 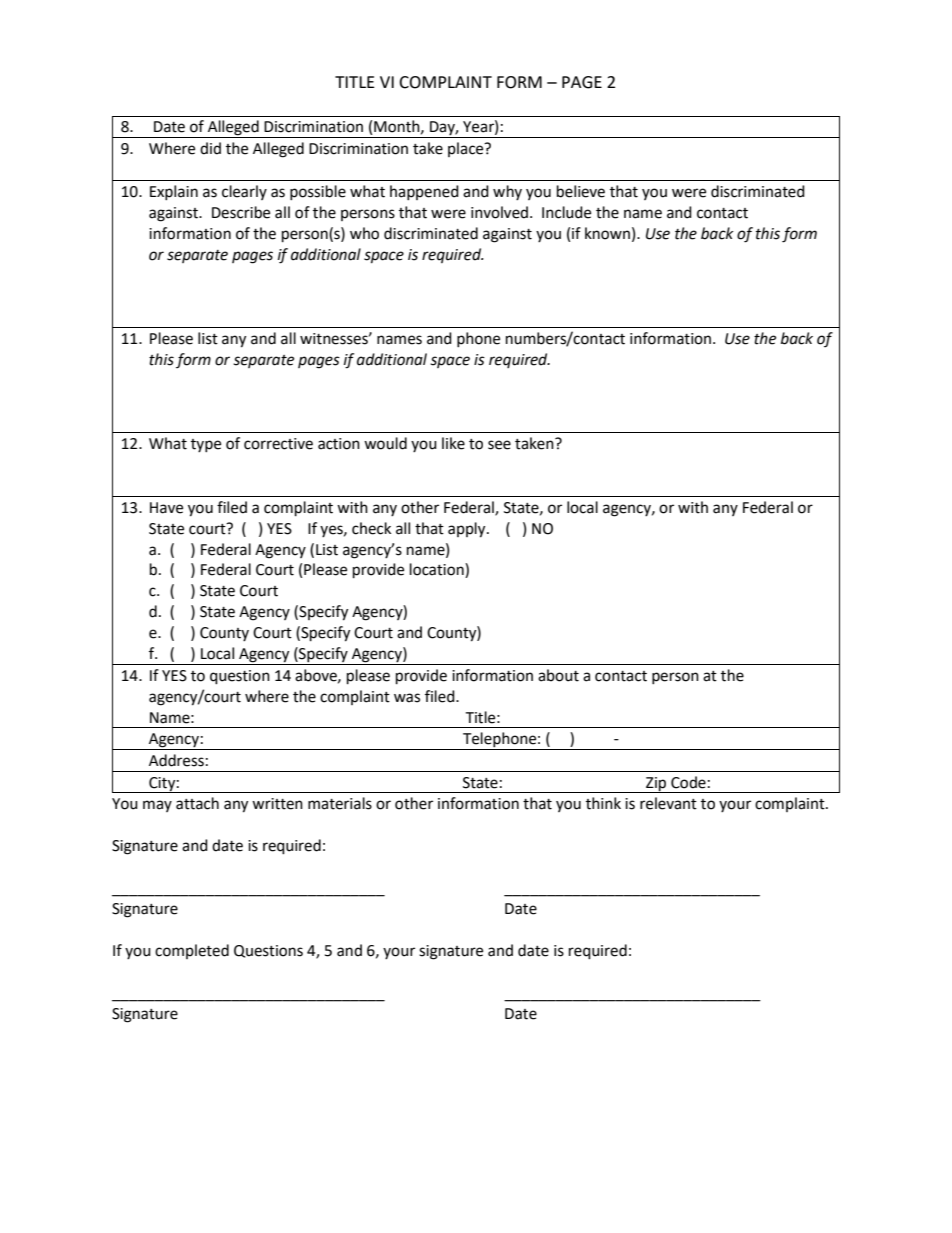 What do you see at coordinates (166, 508) in the screenshot?
I see `Have` at bounding box center [166, 508].
